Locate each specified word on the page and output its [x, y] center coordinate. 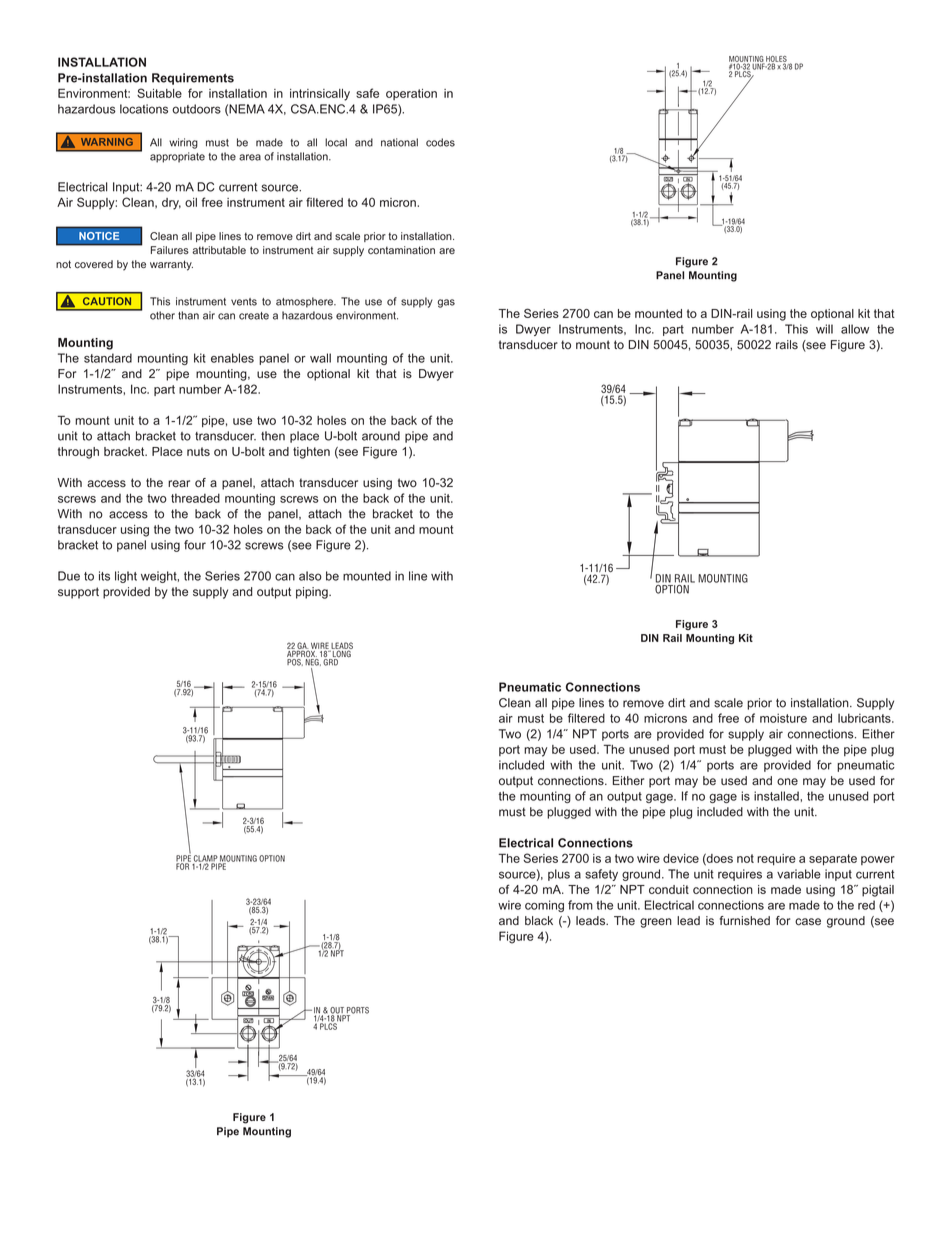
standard [108, 358]
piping [313, 593]
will [824, 329]
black [539, 921]
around [381, 436]
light [126, 577]
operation [411, 94]
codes [440, 142]
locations [144, 109]
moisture [783, 718]
